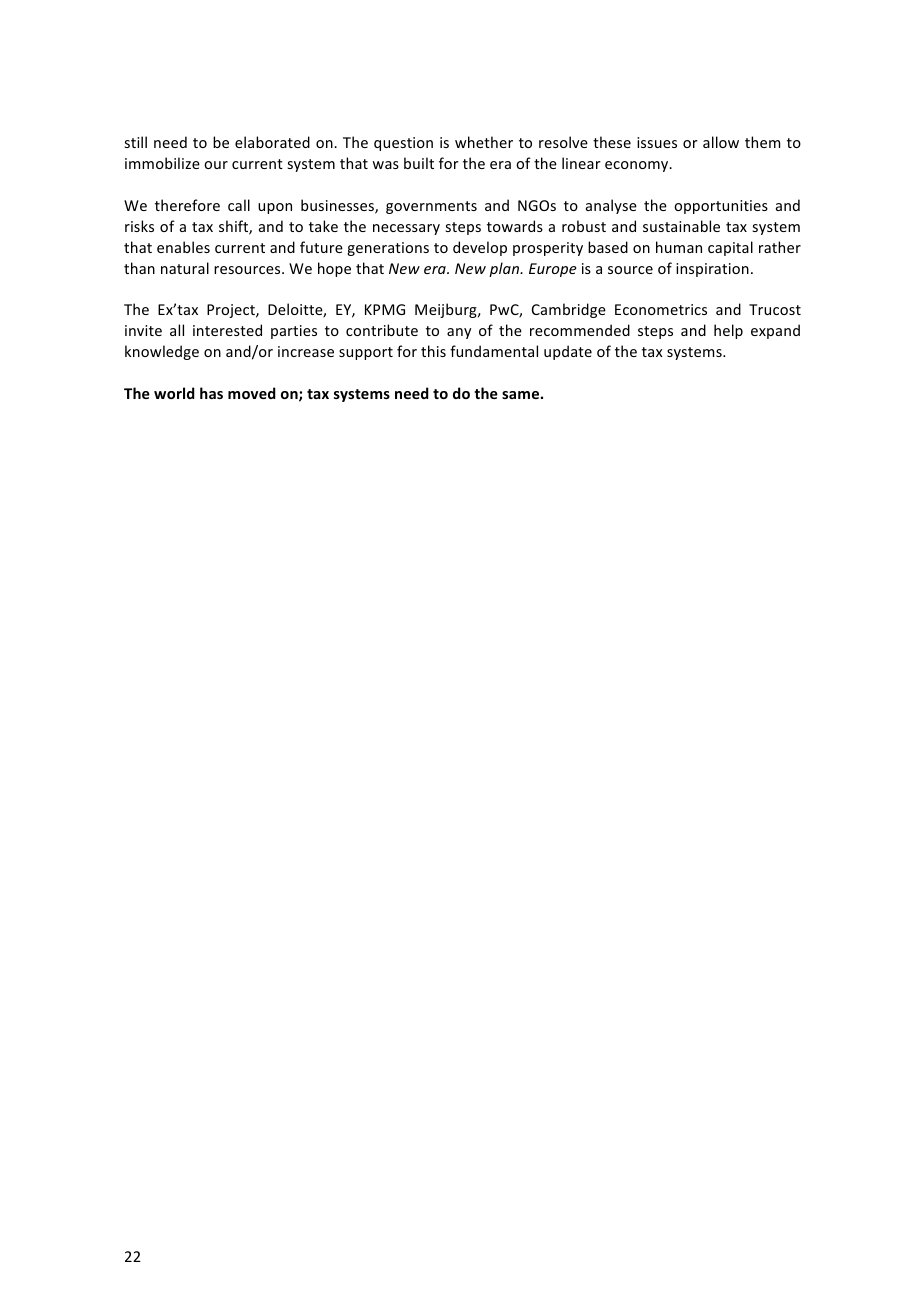 The width and height of the screenshot is (924, 1308). I want to click on elaborated, so click(272, 142).
